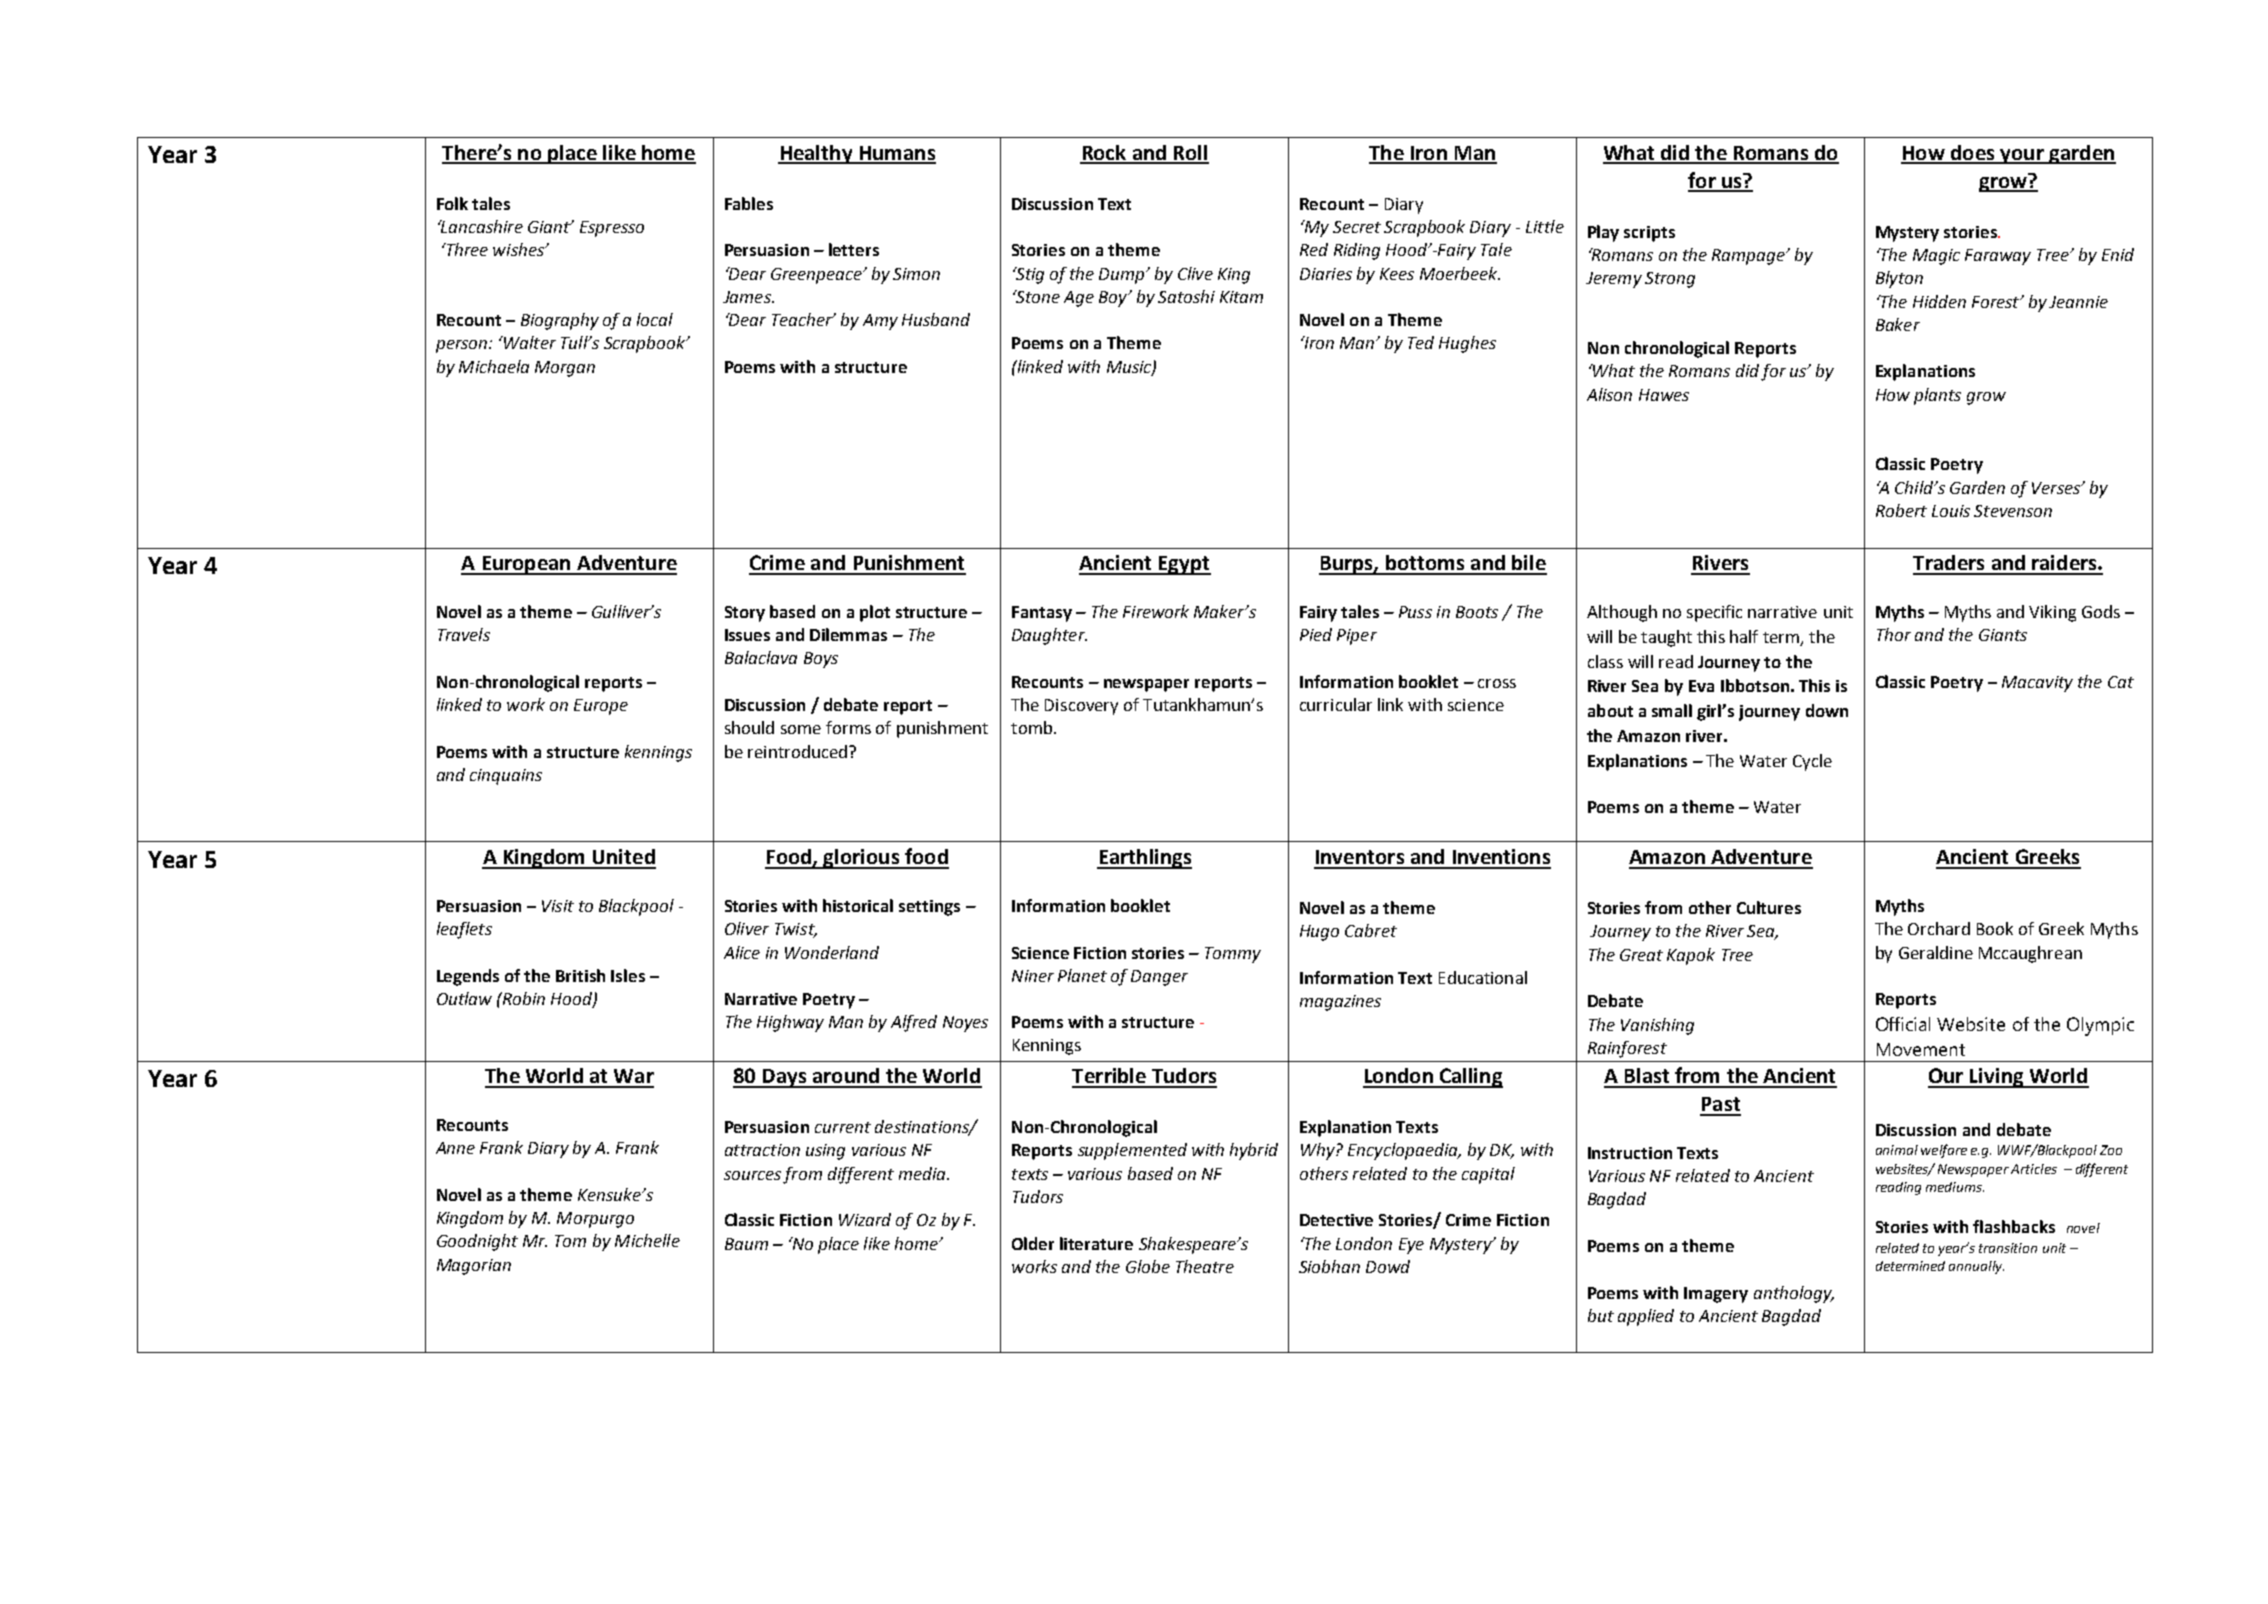  I want to click on Secret, so click(1357, 227).
